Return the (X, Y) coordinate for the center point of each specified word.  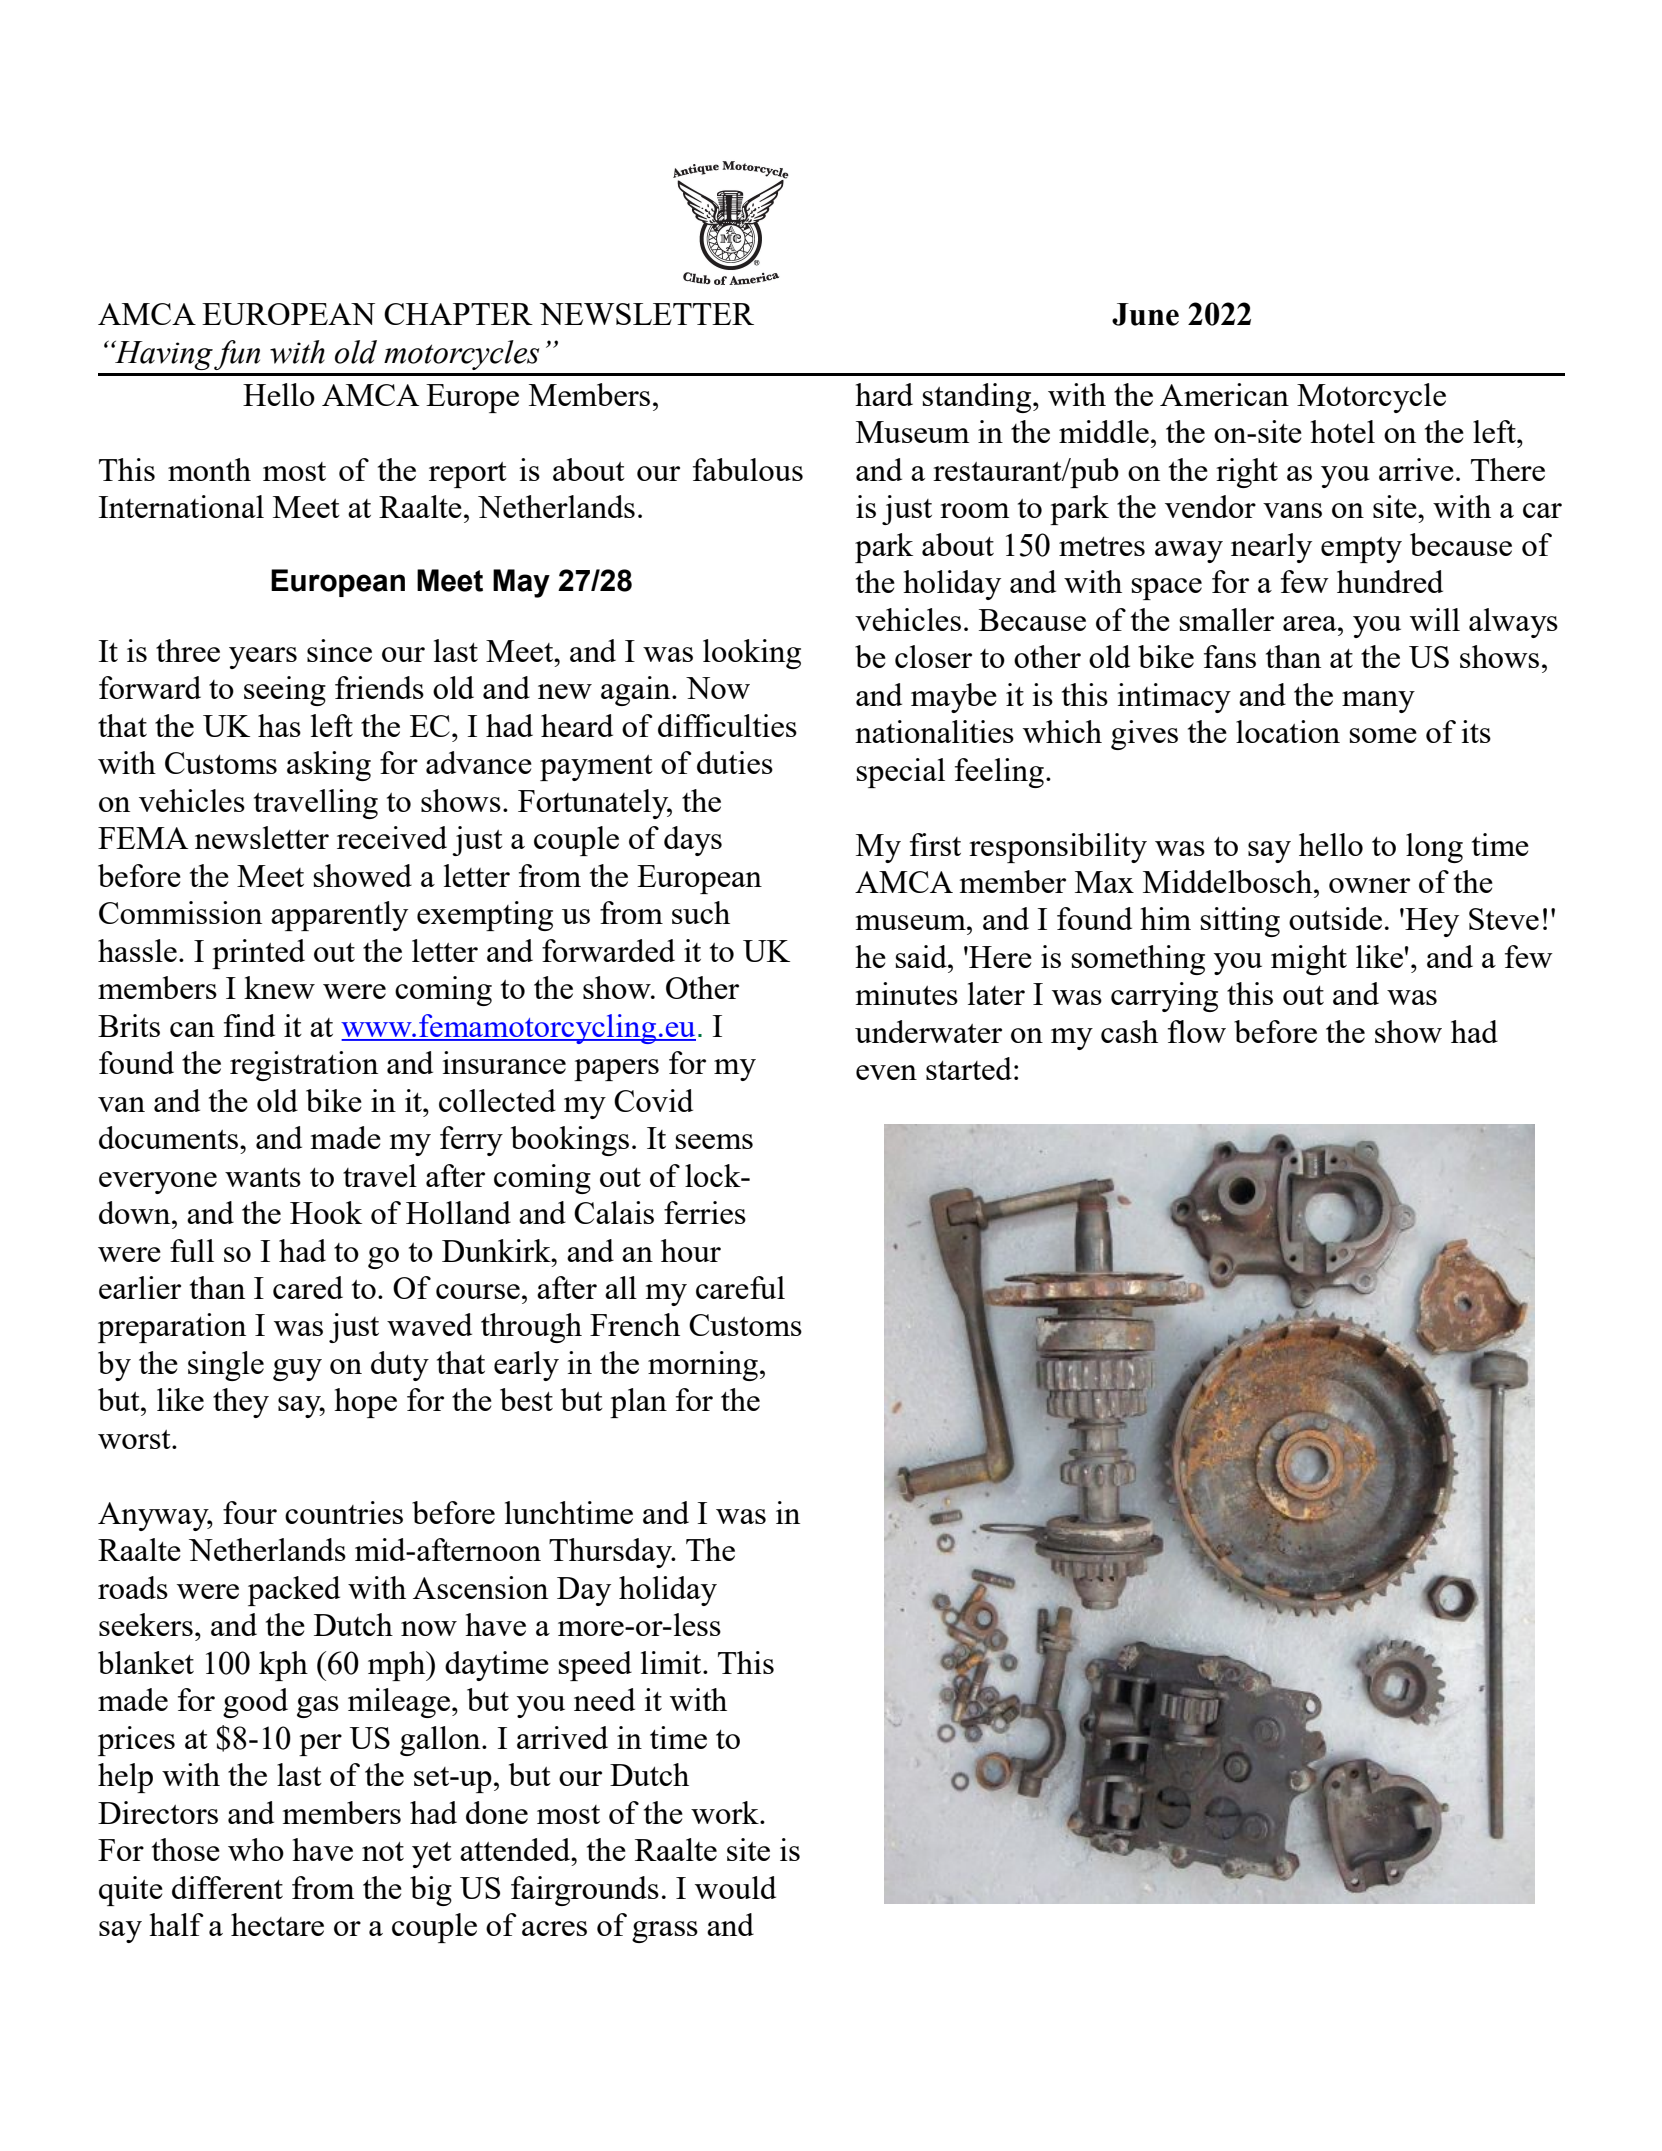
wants (263, 1177)
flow (1197, 1031)
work (726, 1812)
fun (237, 355)
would (735, 1887)
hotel (1342, 431)
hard (884, 394)
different (227, 1887)
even (886, 1072)
